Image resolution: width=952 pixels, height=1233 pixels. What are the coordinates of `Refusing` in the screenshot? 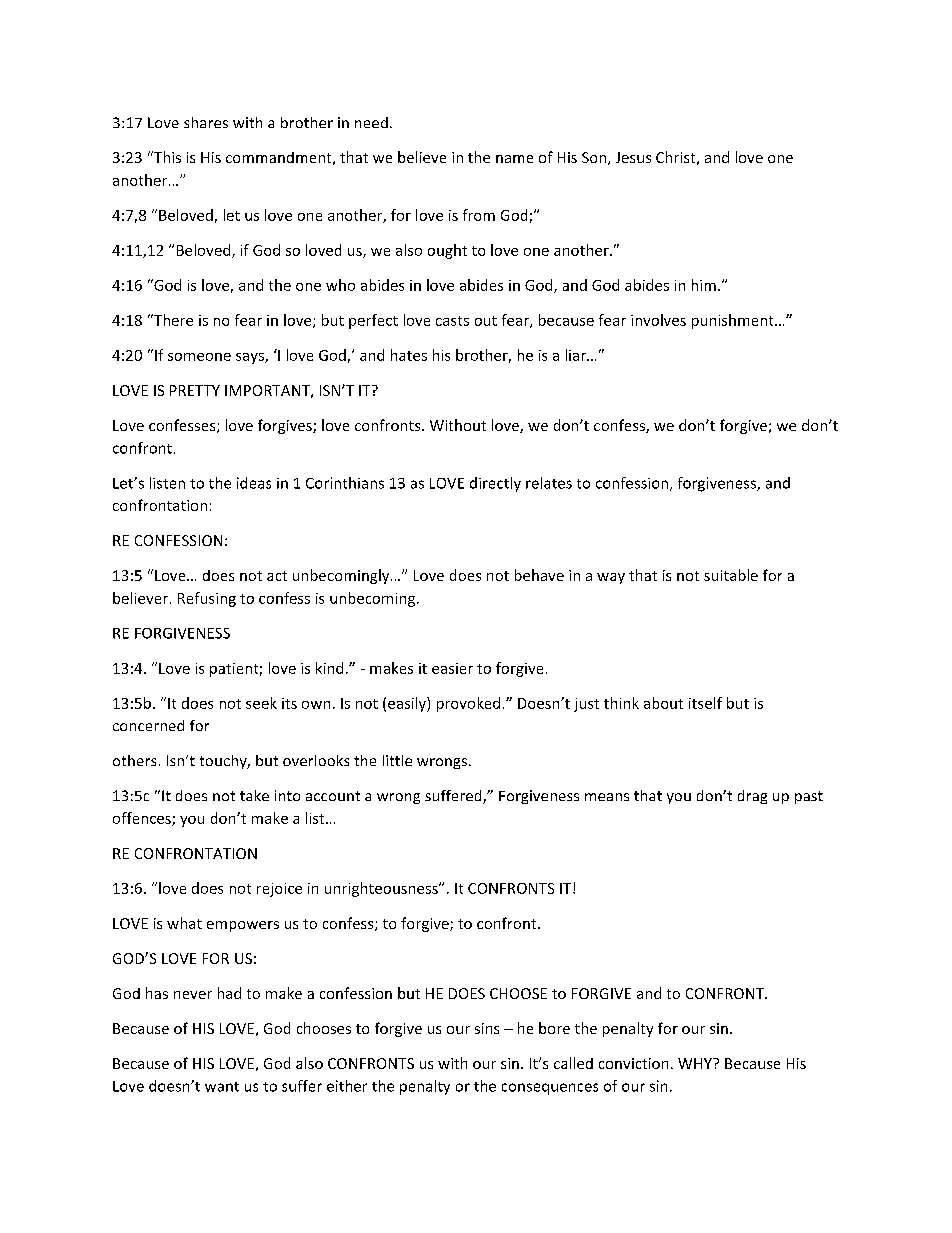 It's located at (207, 599).
